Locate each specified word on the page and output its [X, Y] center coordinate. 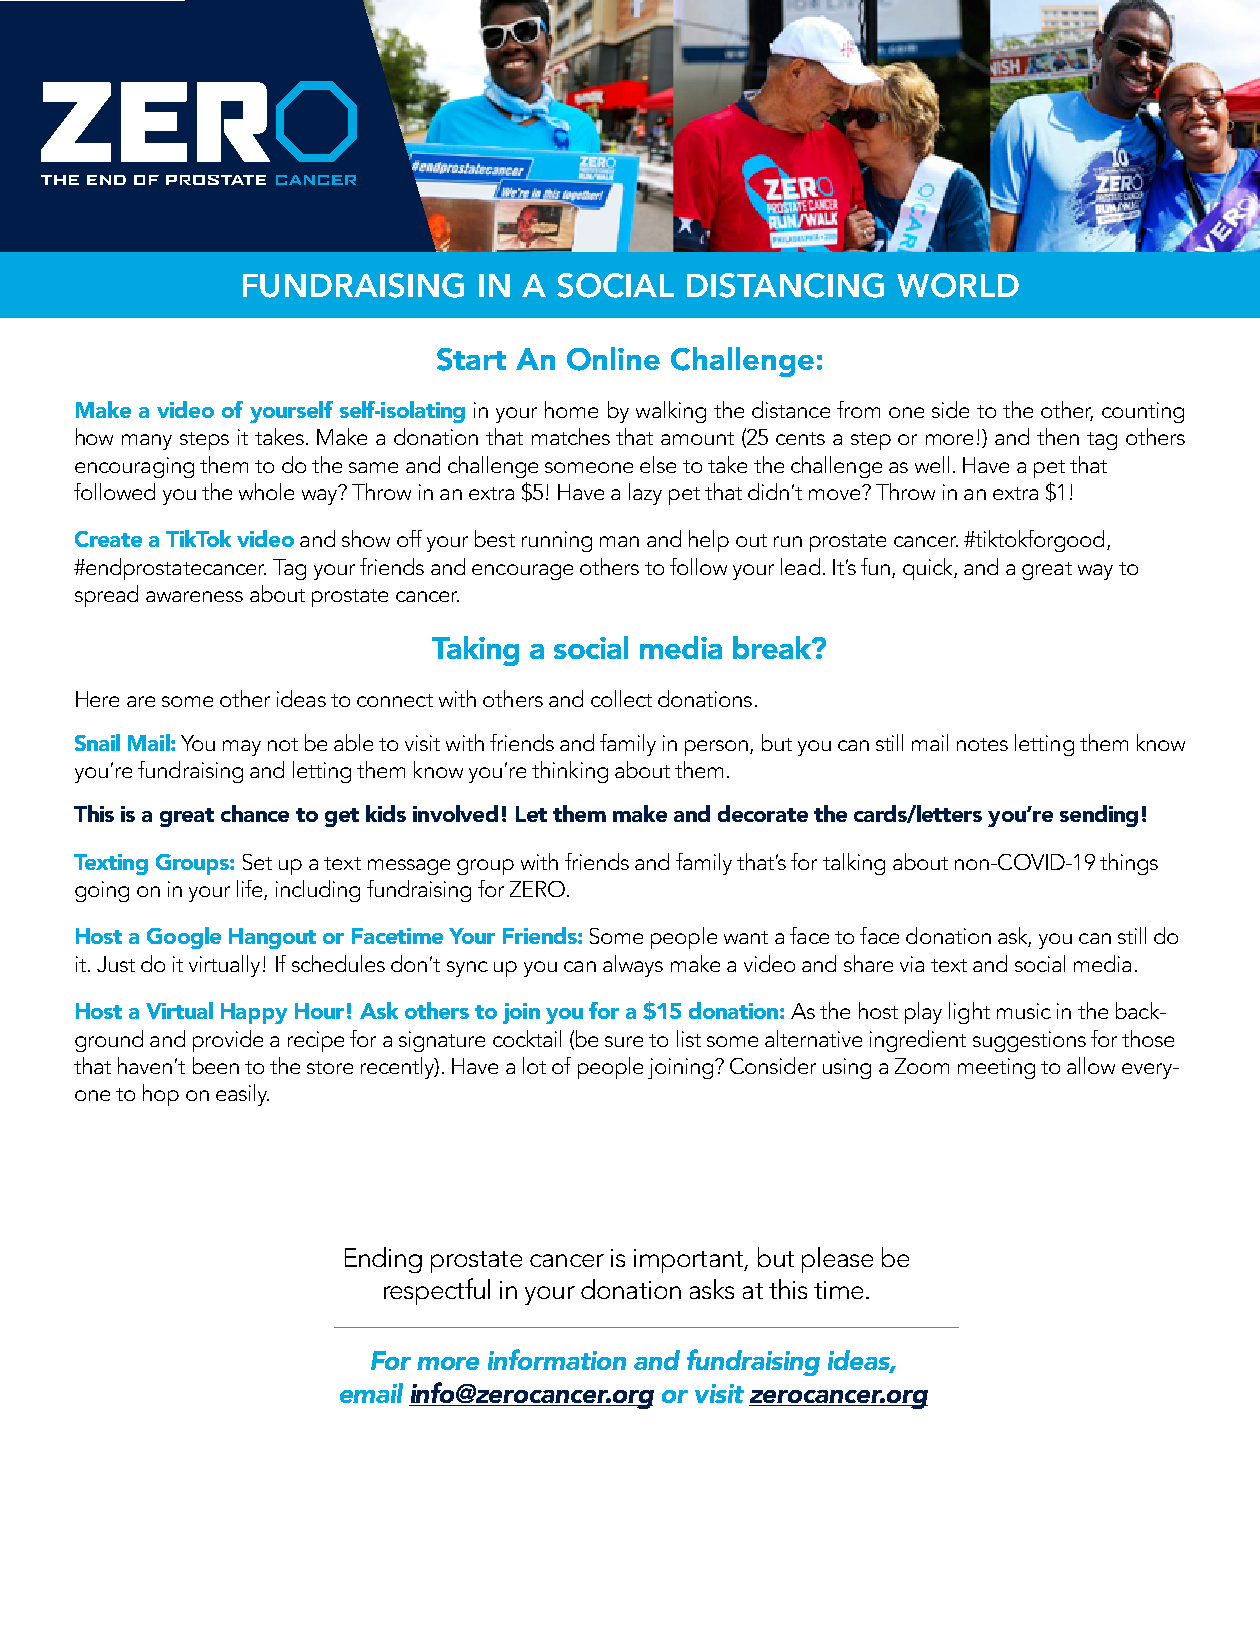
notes [982, 744]
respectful [437, 1291]
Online [613, 359]
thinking [570, 772]
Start [471, 359]
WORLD [958, 285]
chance [255, 813]
